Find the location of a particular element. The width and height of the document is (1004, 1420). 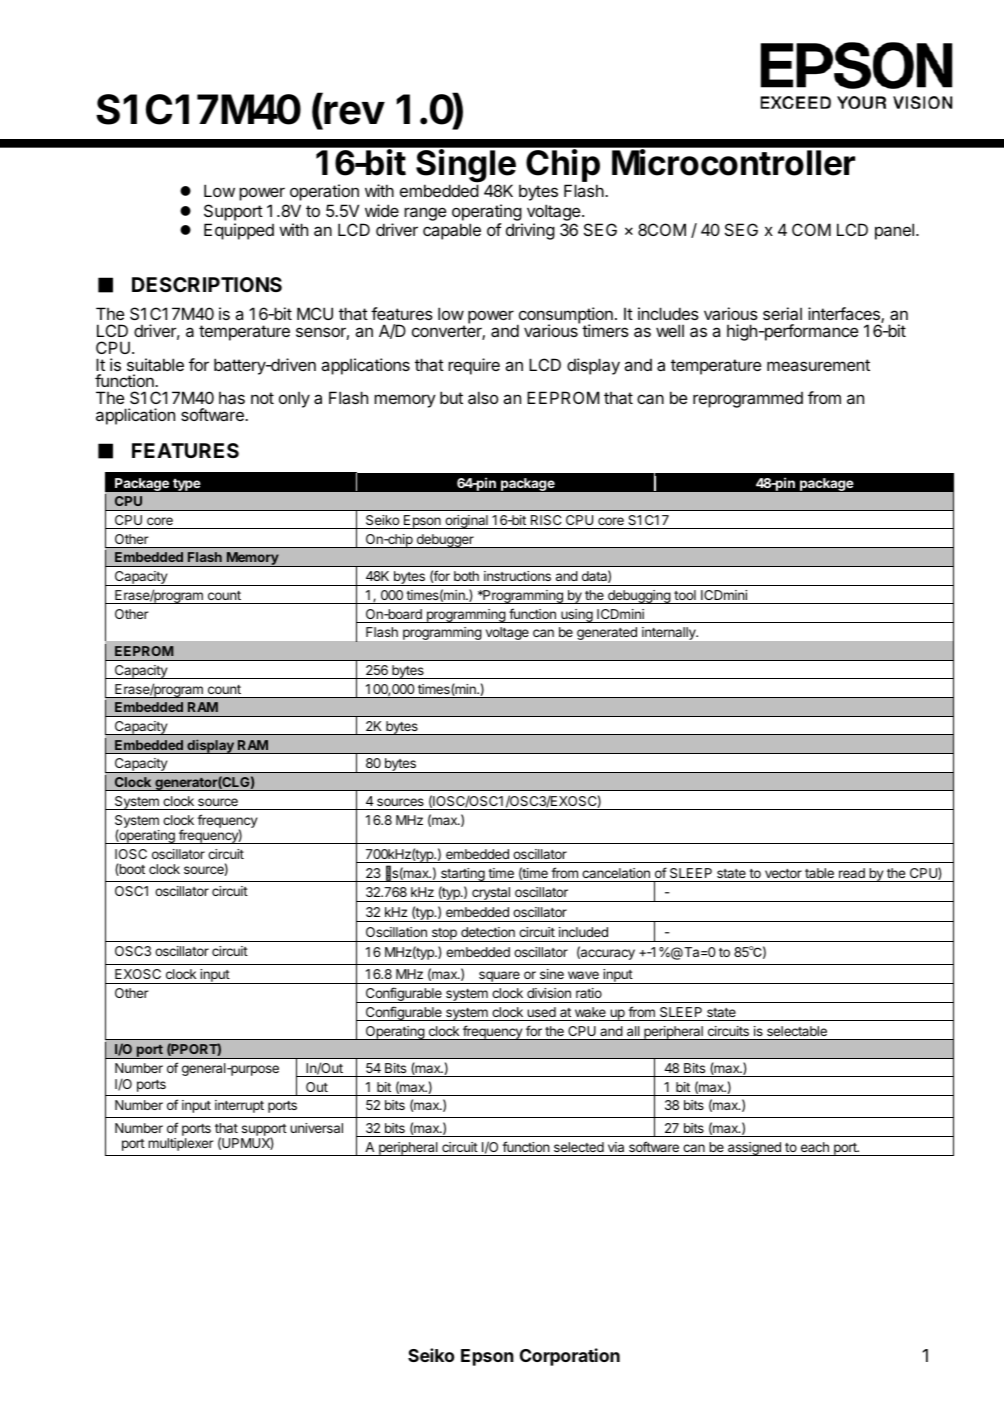

also is located at coordinates (483, 397).
